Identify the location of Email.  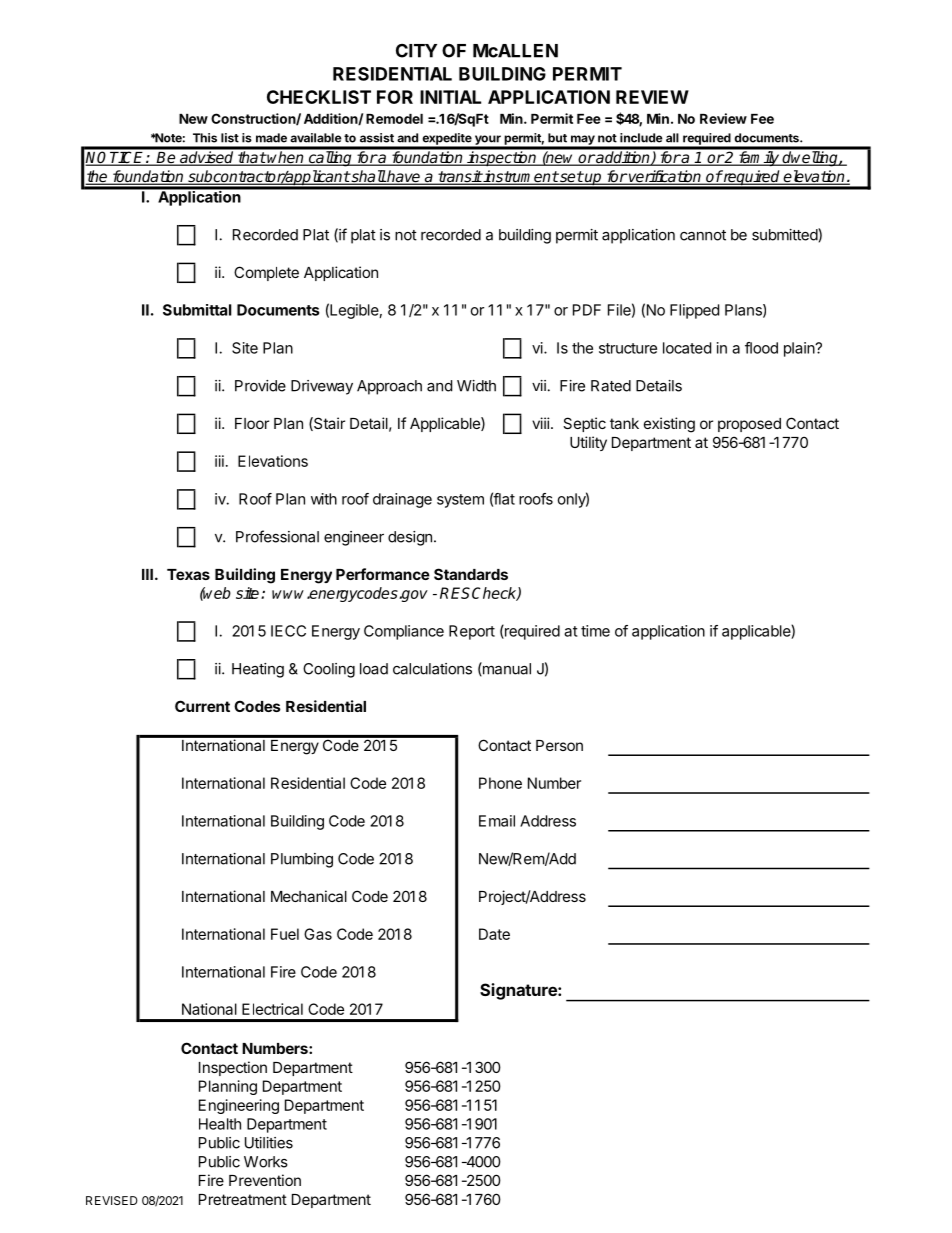
(497, 821).
